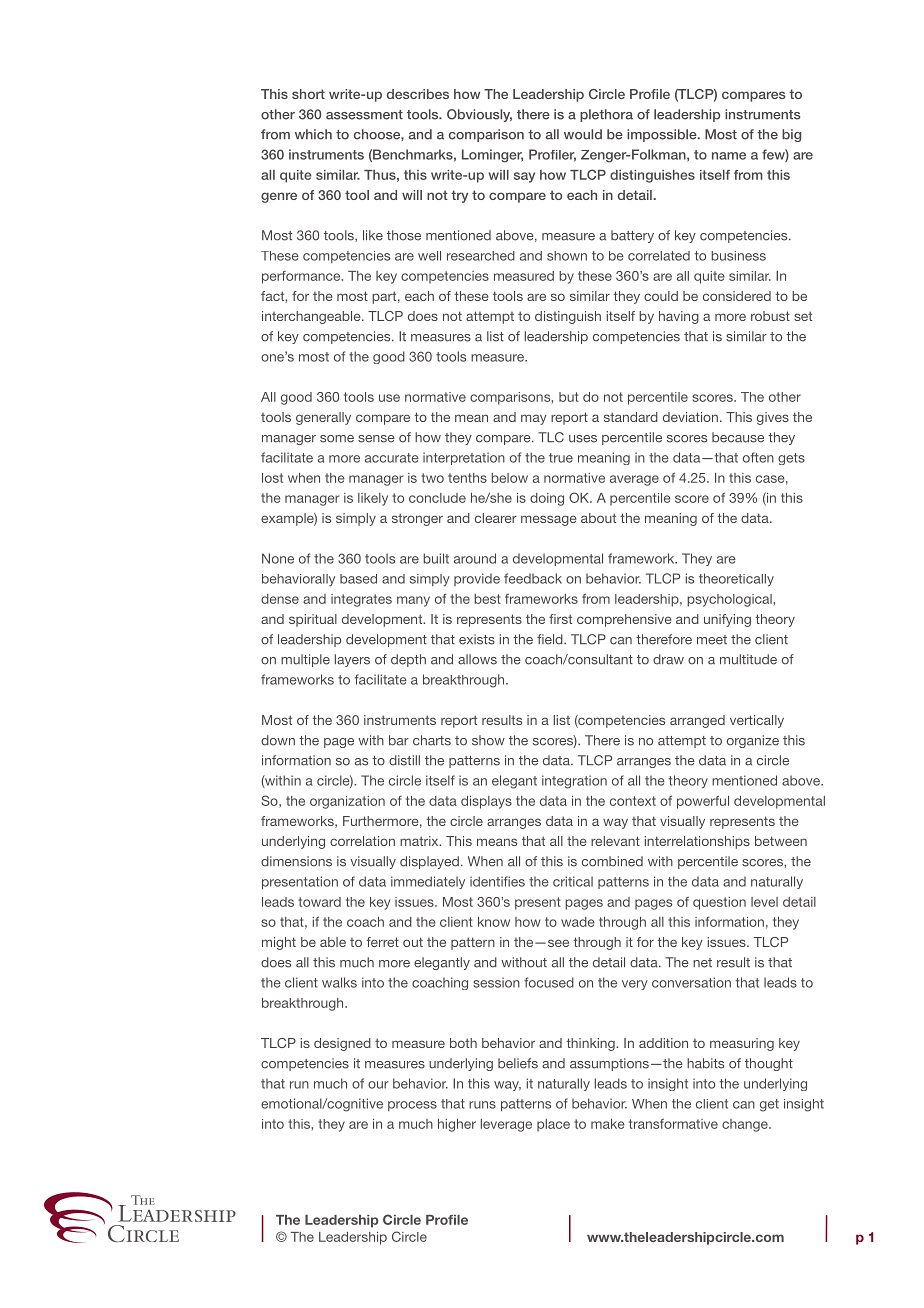  What do you see at coordinates (697, 842) in the screenshot?
I see `interrelationships` at bounding box center [697, 842].
